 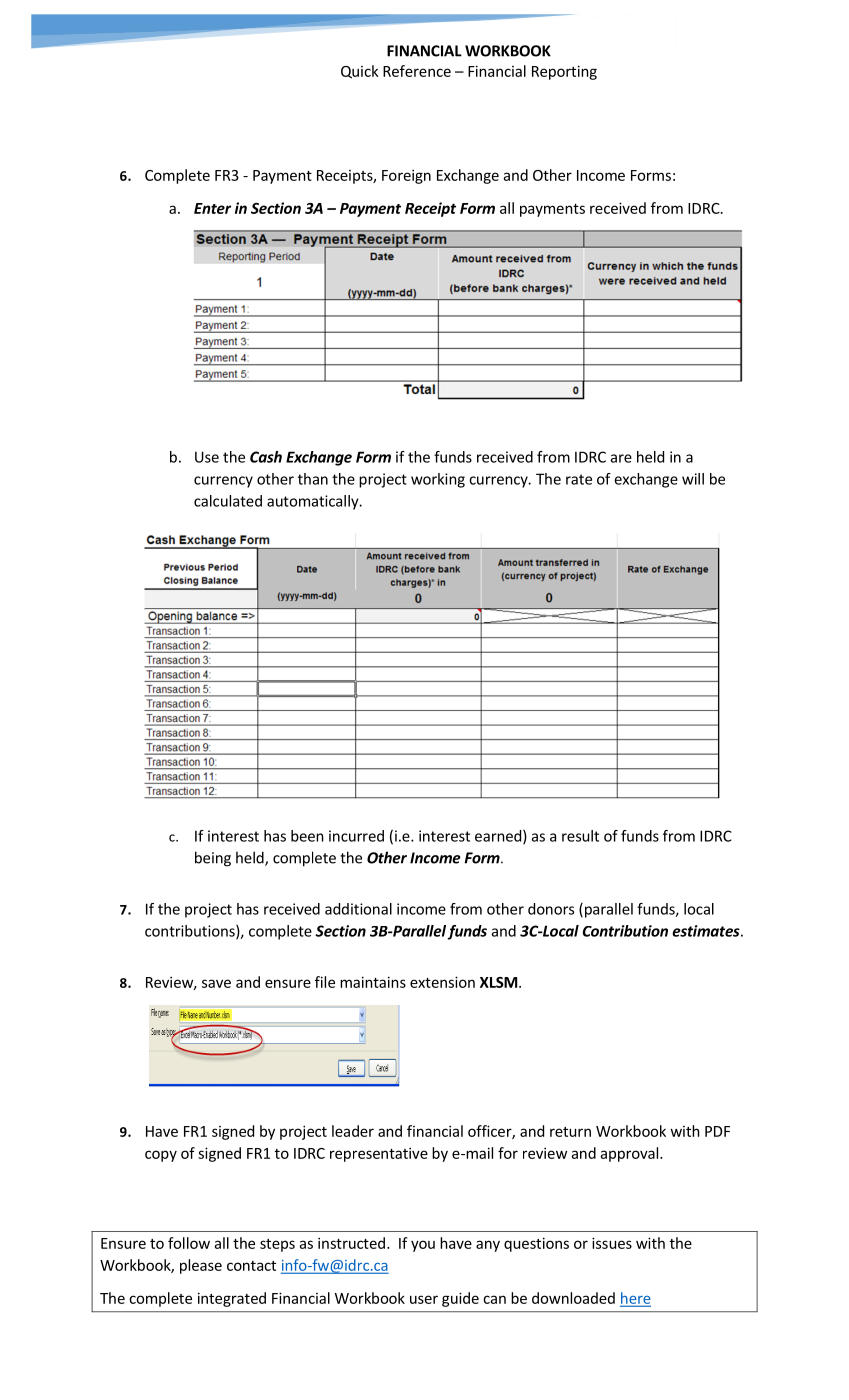 I want to click on contact, so click(x=251, y=1266).
